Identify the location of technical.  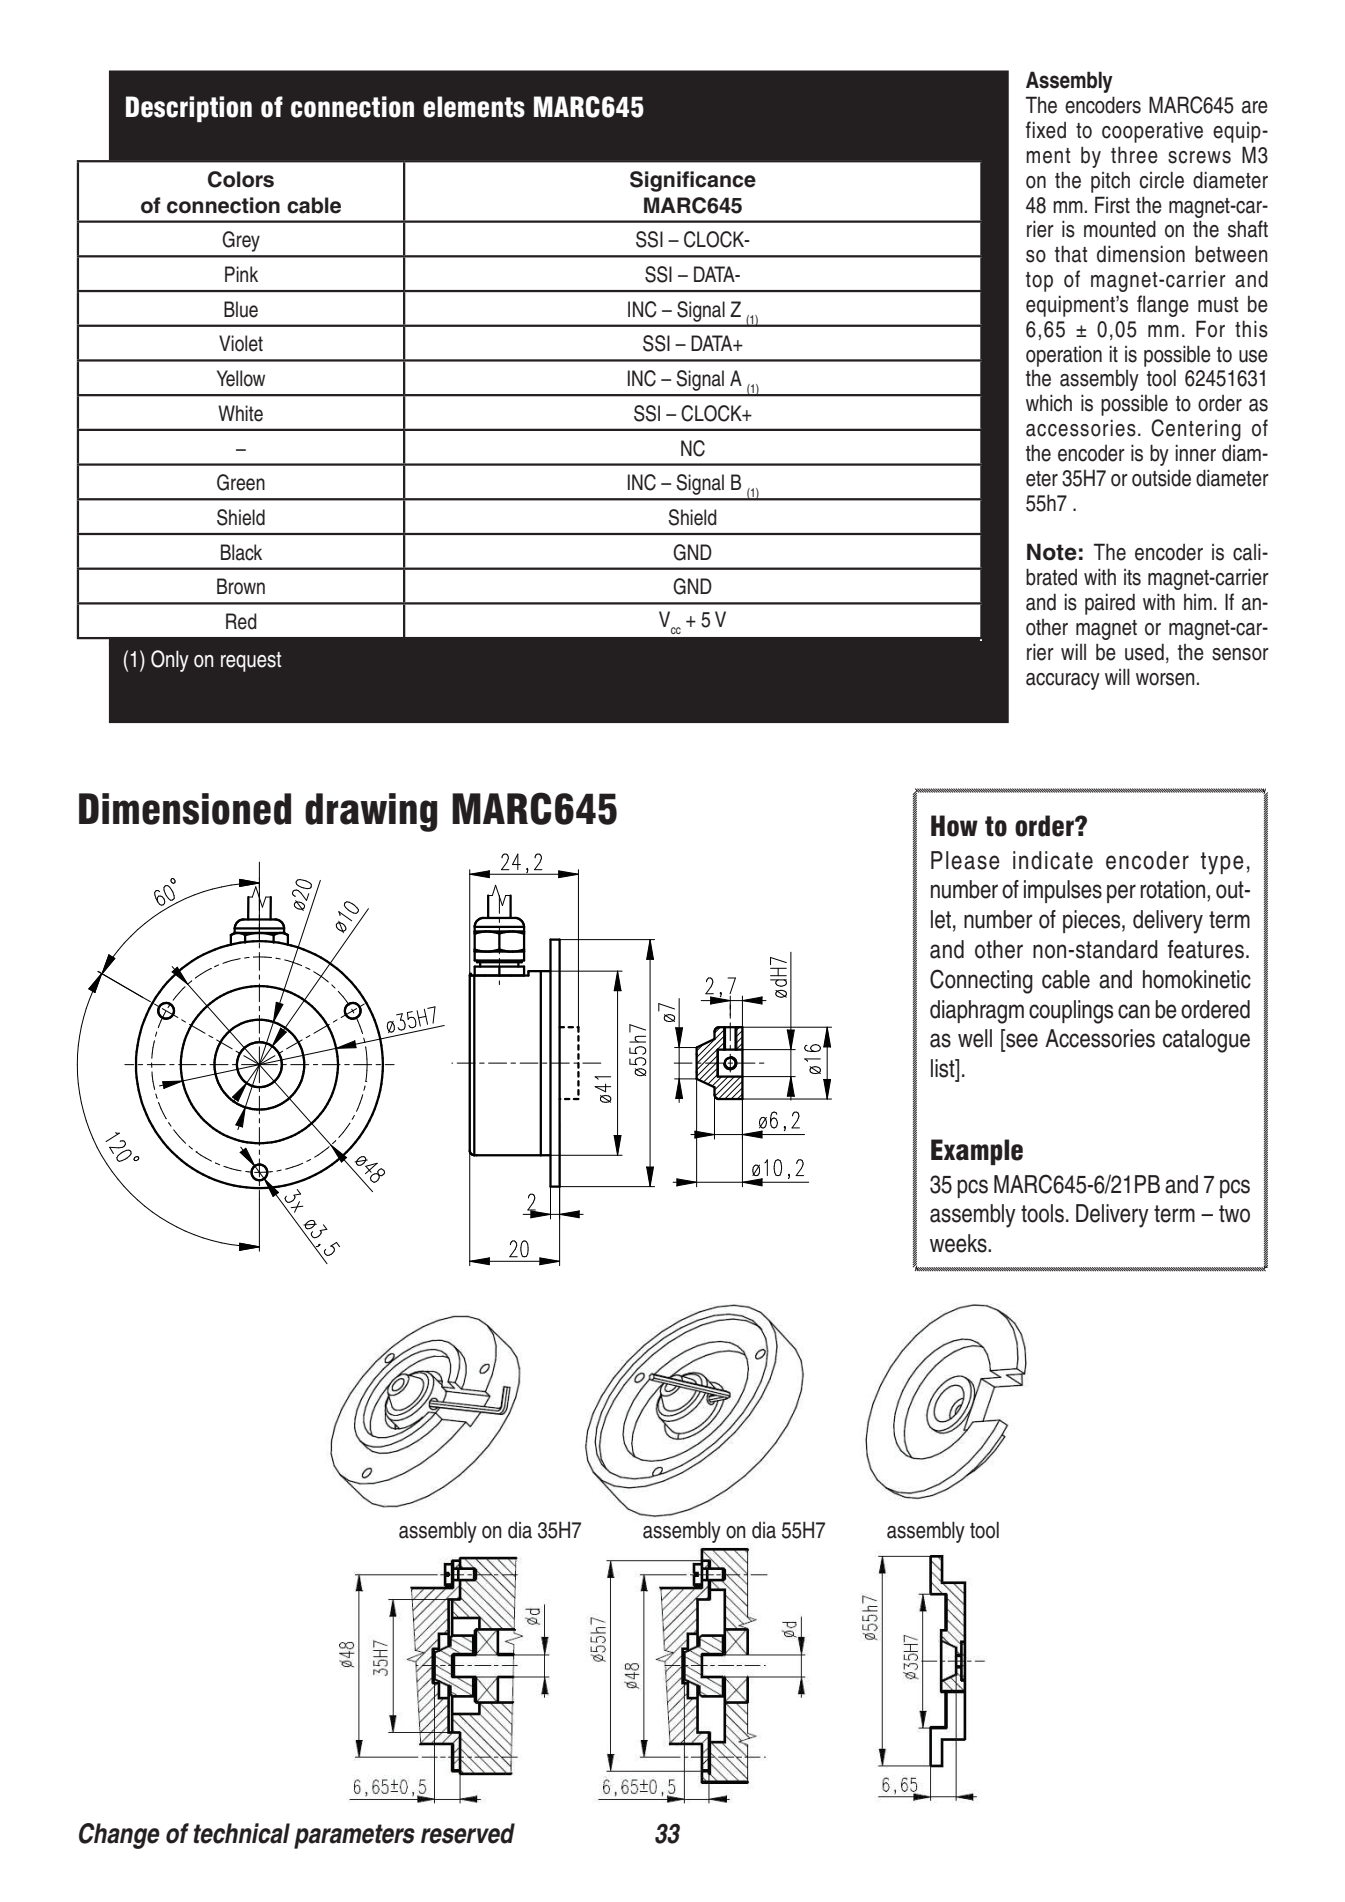
(242, 1833).
